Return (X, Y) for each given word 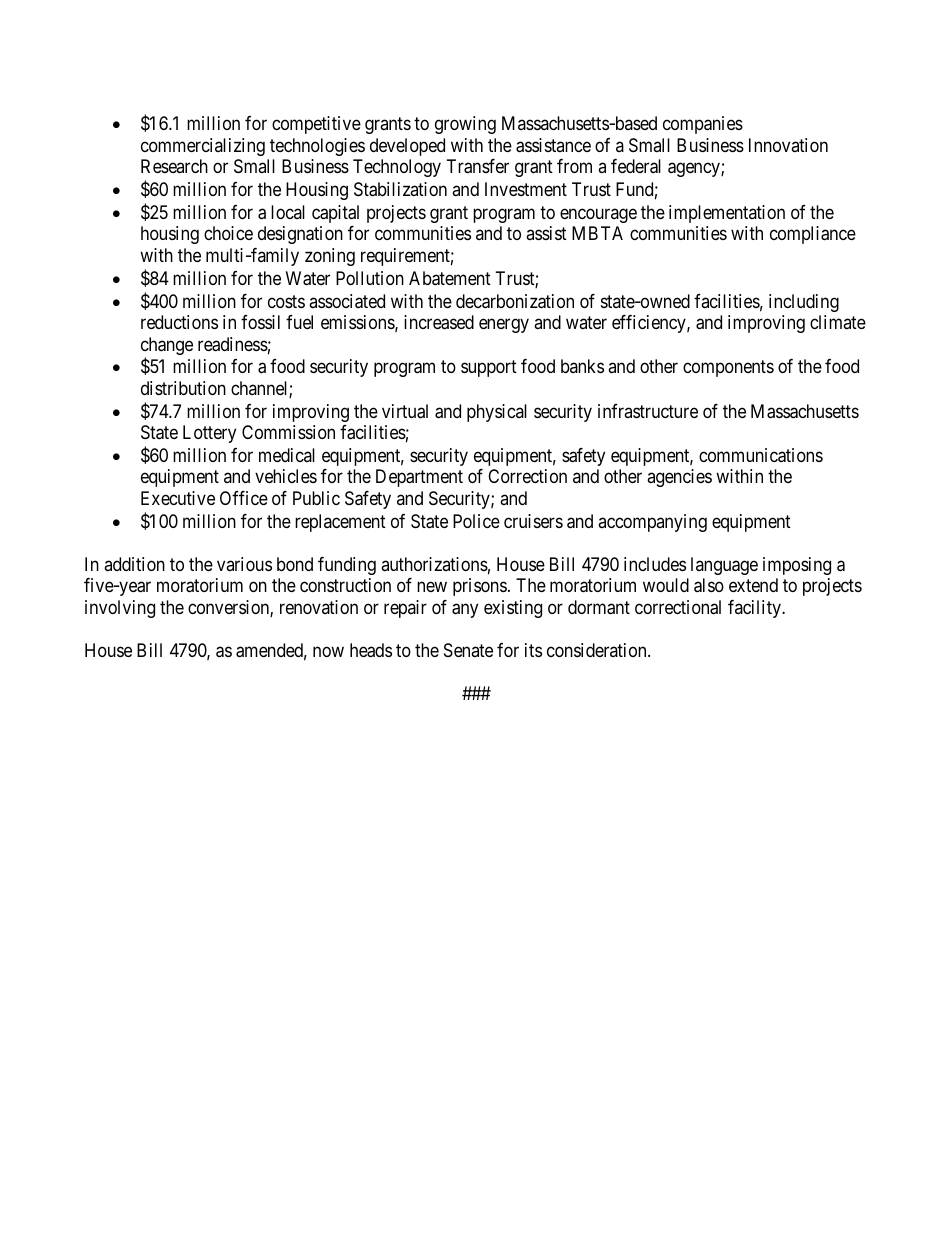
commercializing (203, 147)
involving (120, 609)
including (804, 303)
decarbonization (515, 301)
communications (761, 455)
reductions (179, 322)
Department (419, 478)
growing (465, 125)
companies (703, 125)
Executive (178, 498)
